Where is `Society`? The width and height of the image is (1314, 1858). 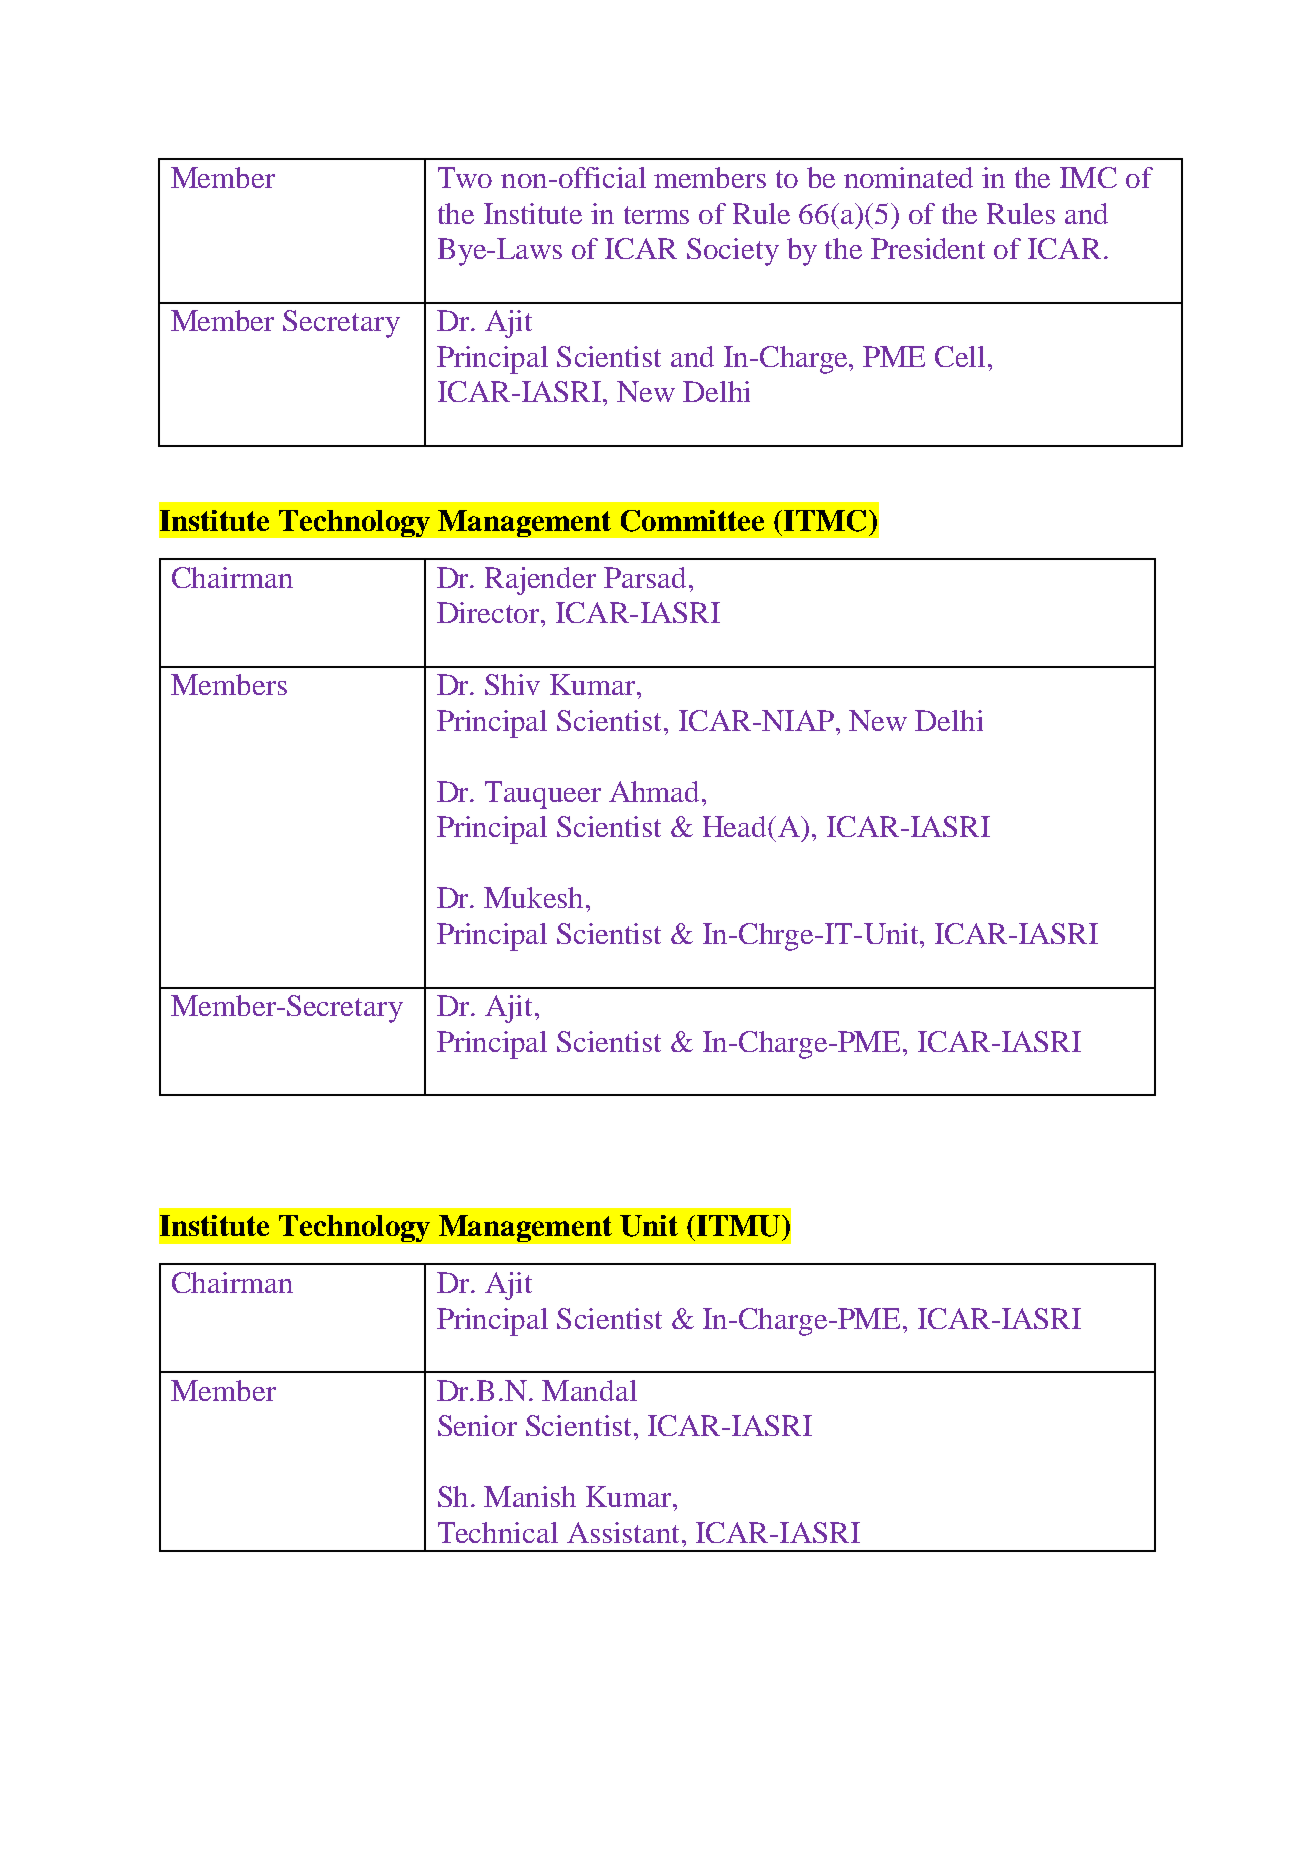
Society is located at coordinates (733, 252).
